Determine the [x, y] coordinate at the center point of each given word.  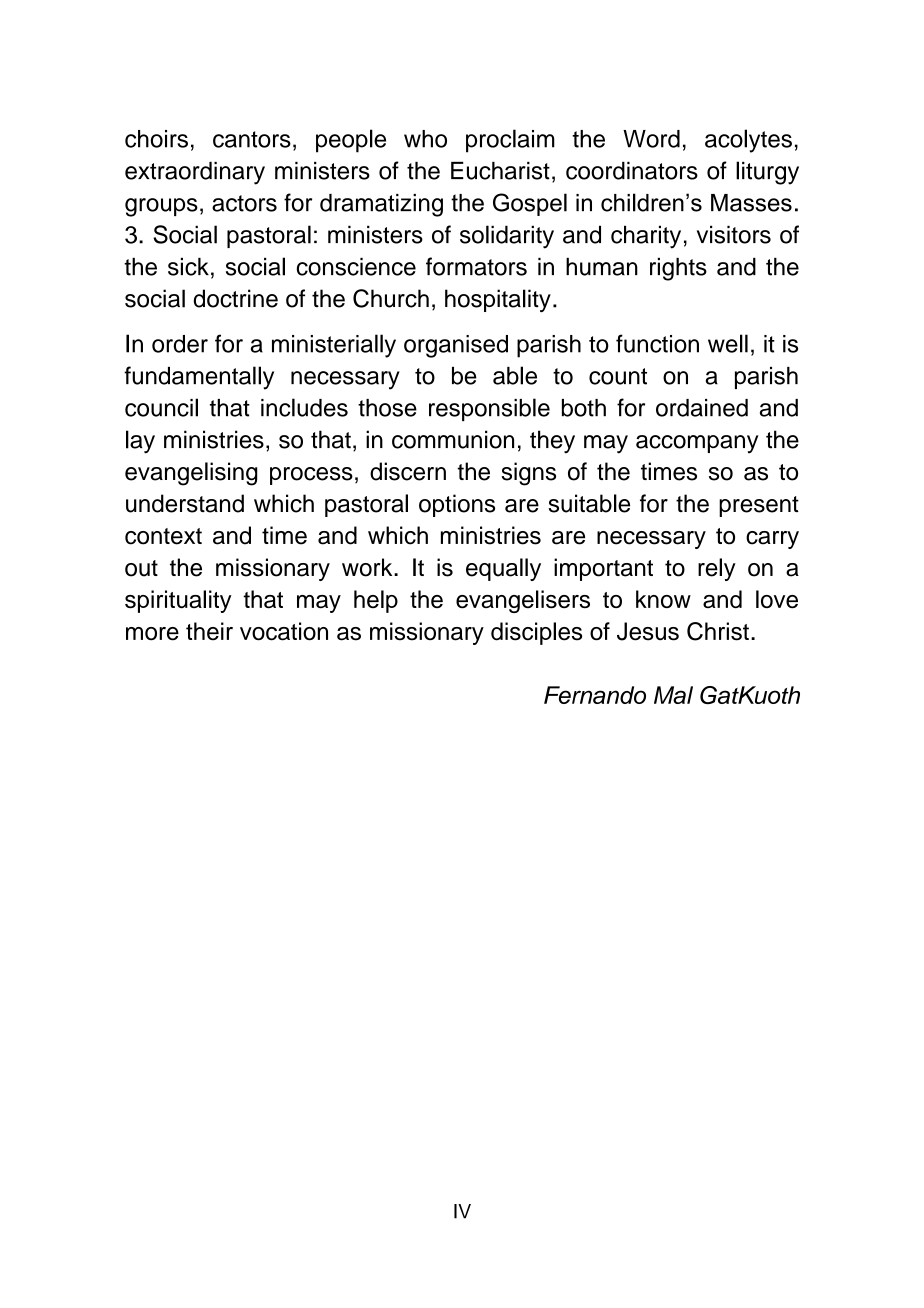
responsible [489, 409]
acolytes [748, 141]
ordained [702, 408]
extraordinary [195, 173]
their [209, 631]
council [161, 407]
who [425, 139]
